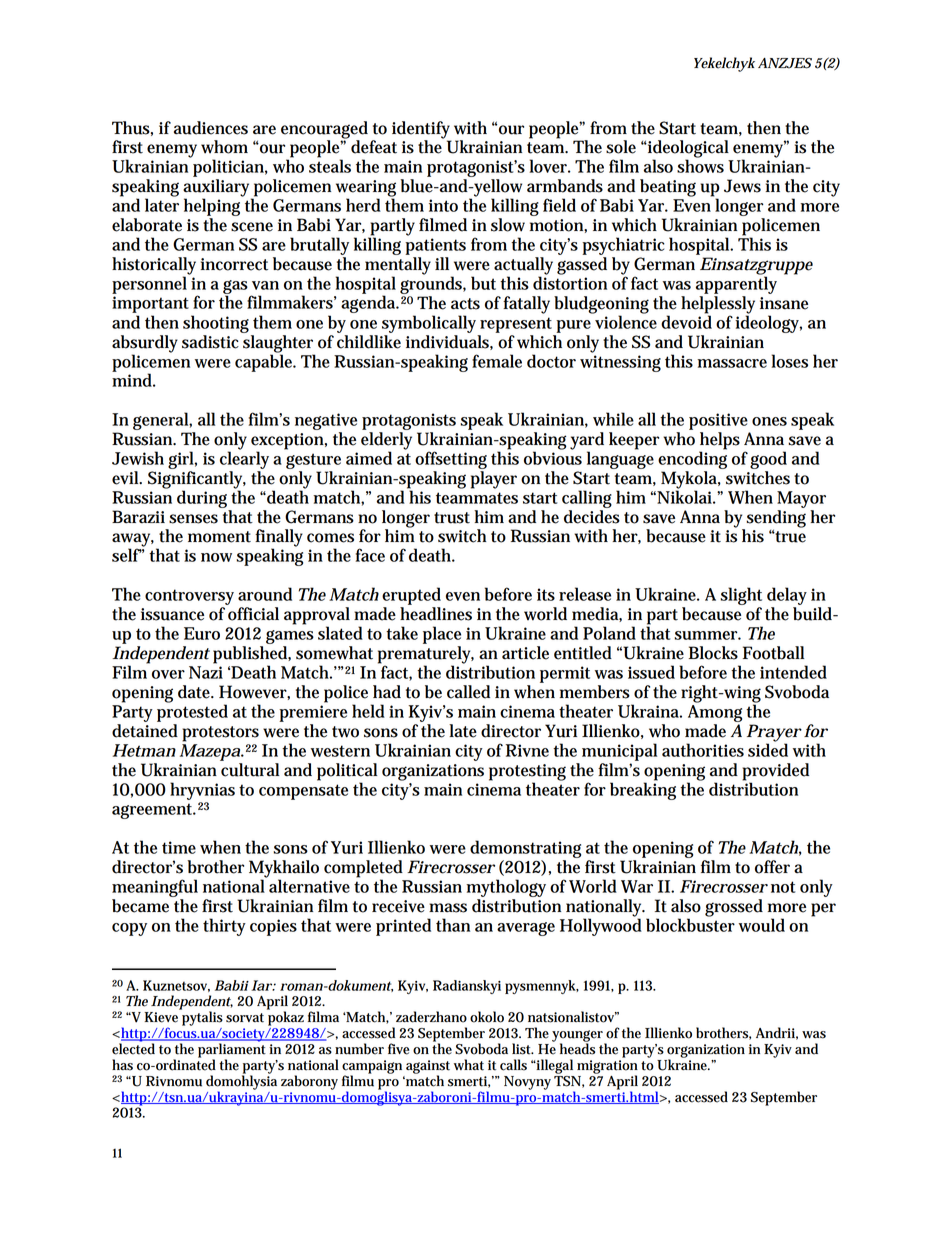 The width and height of the screenshot is (952, 1233). I want to click on whom, so click(224, 147).
